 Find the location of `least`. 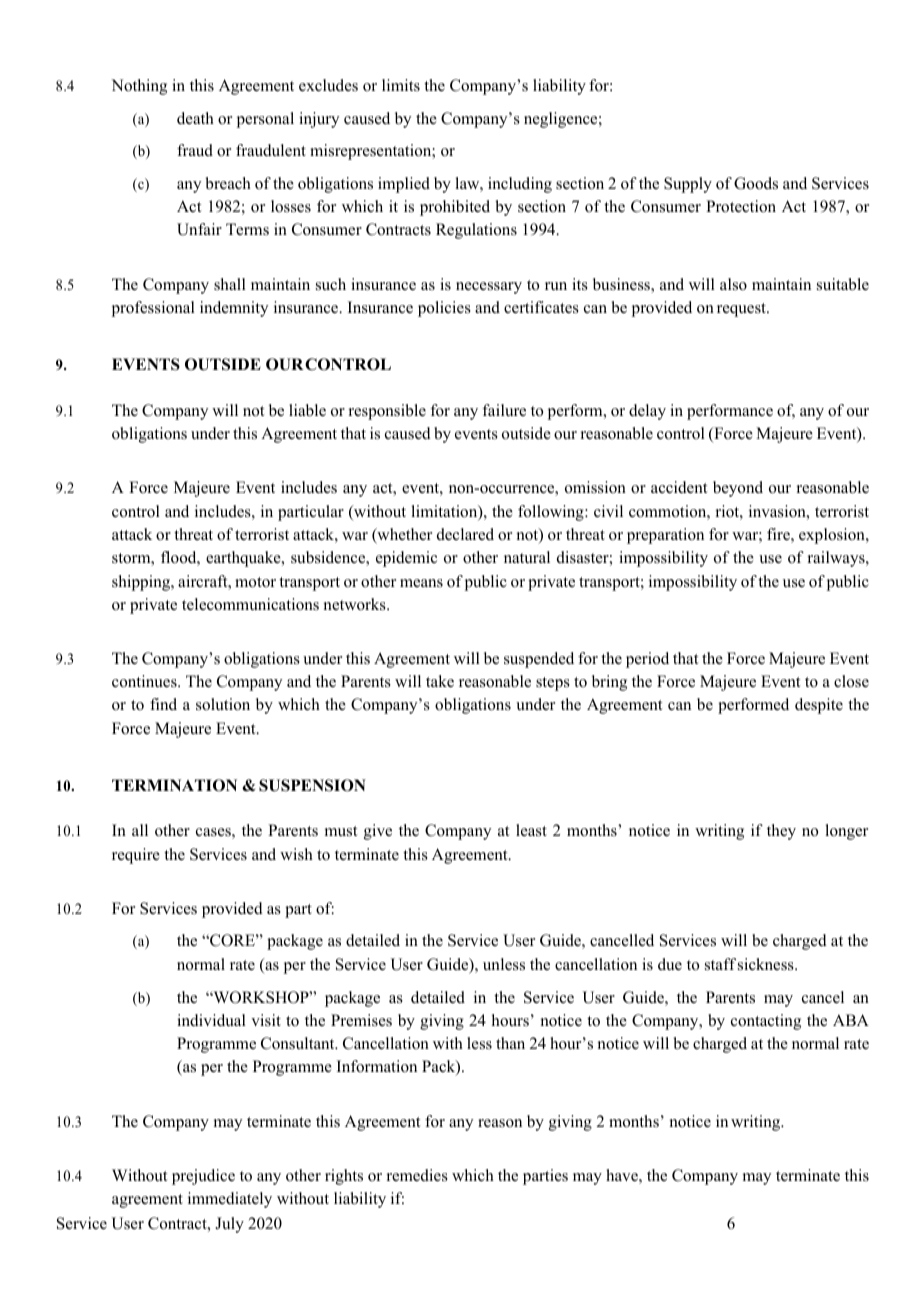

least is located at coordinates (531, 830).
